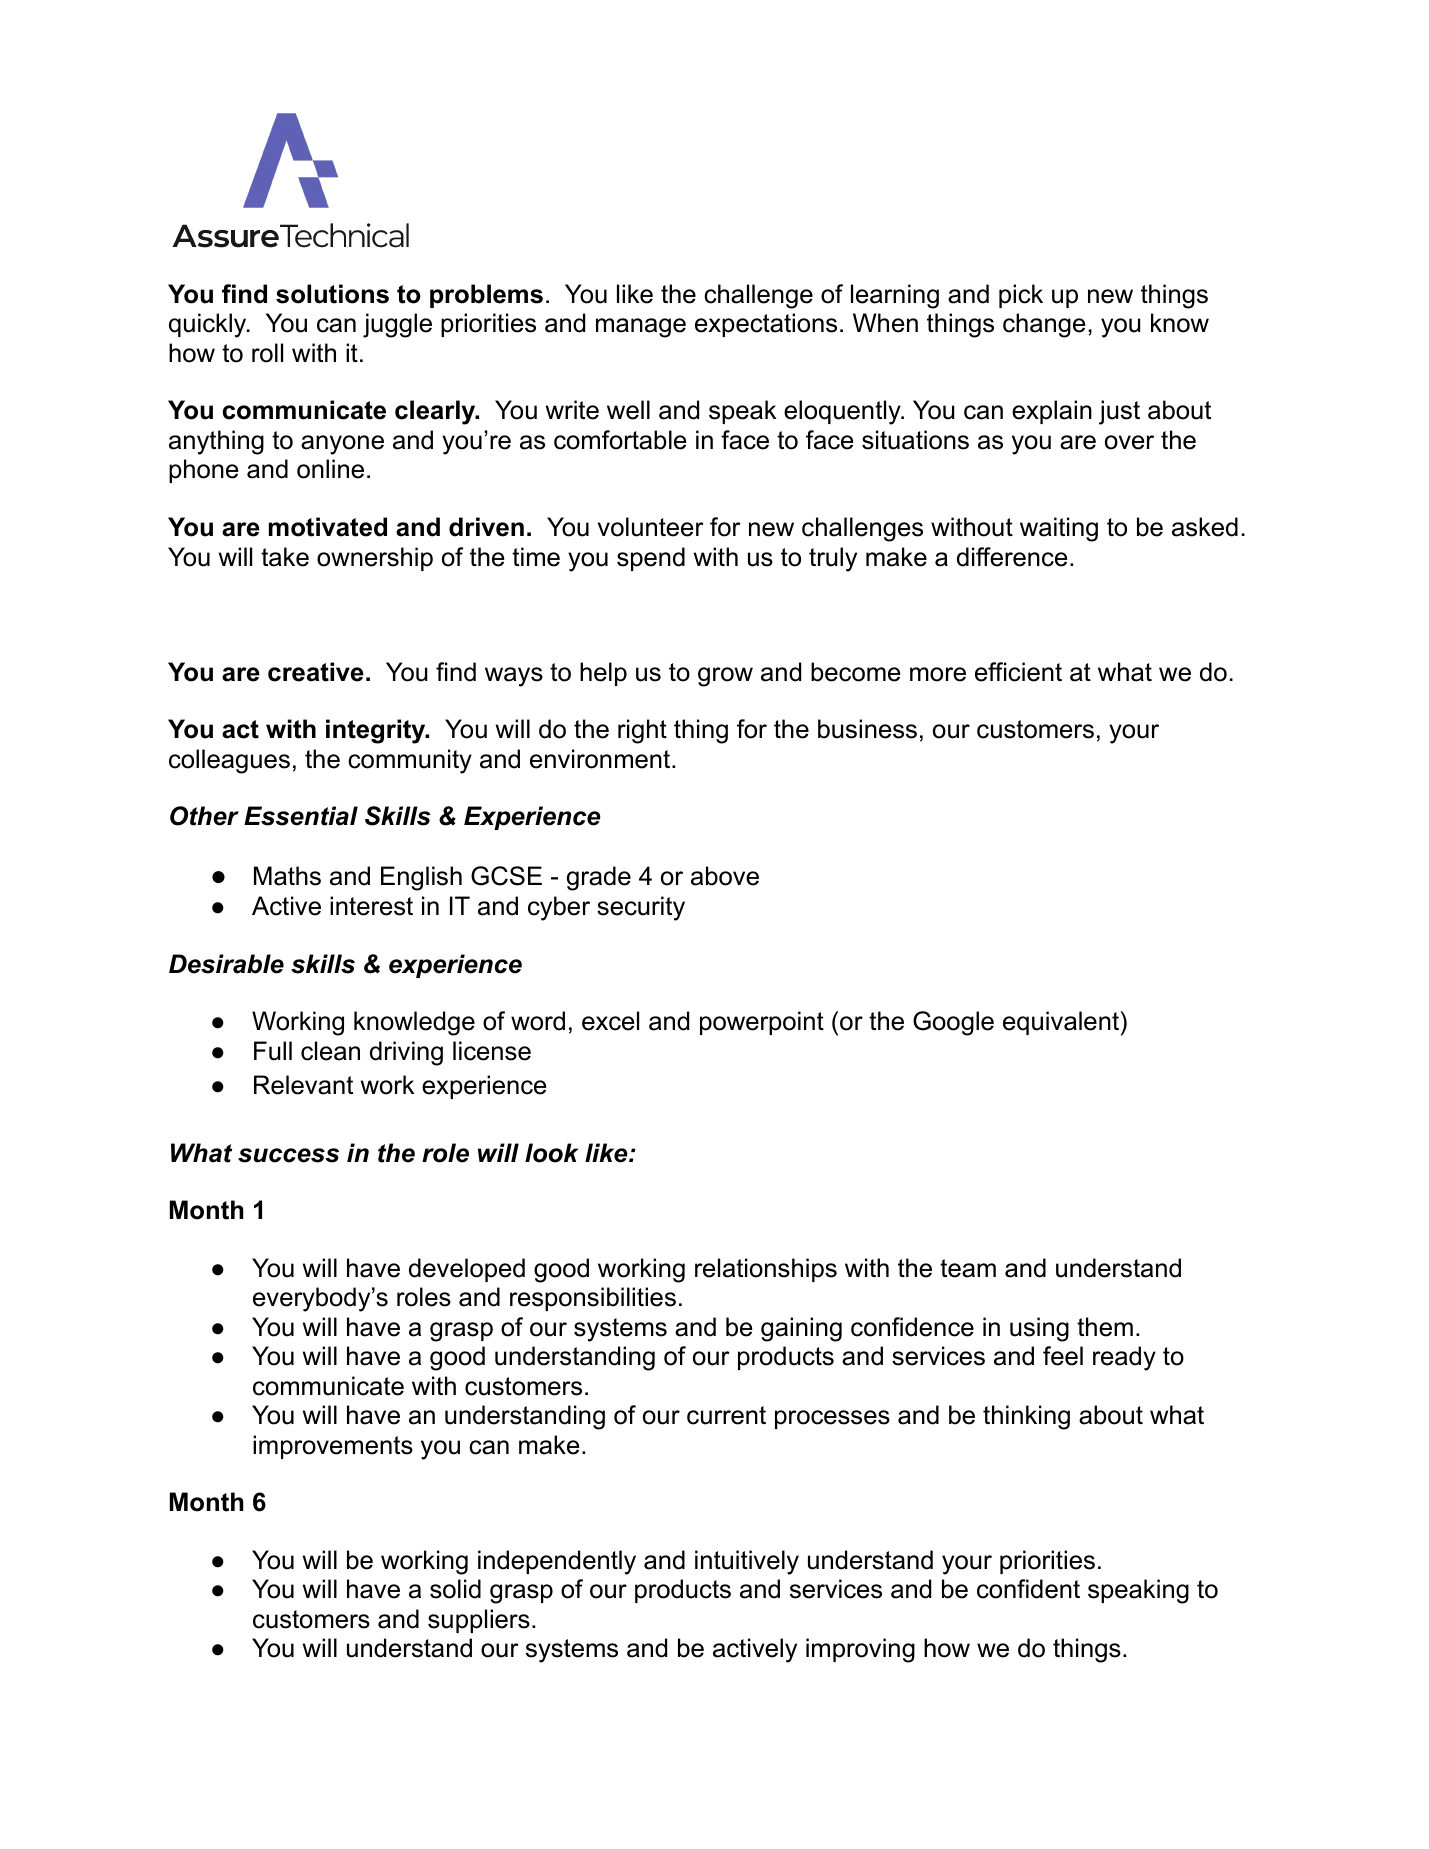  Describe the element at coordinates (1044, 325) in the image. I see `change` at that location.
